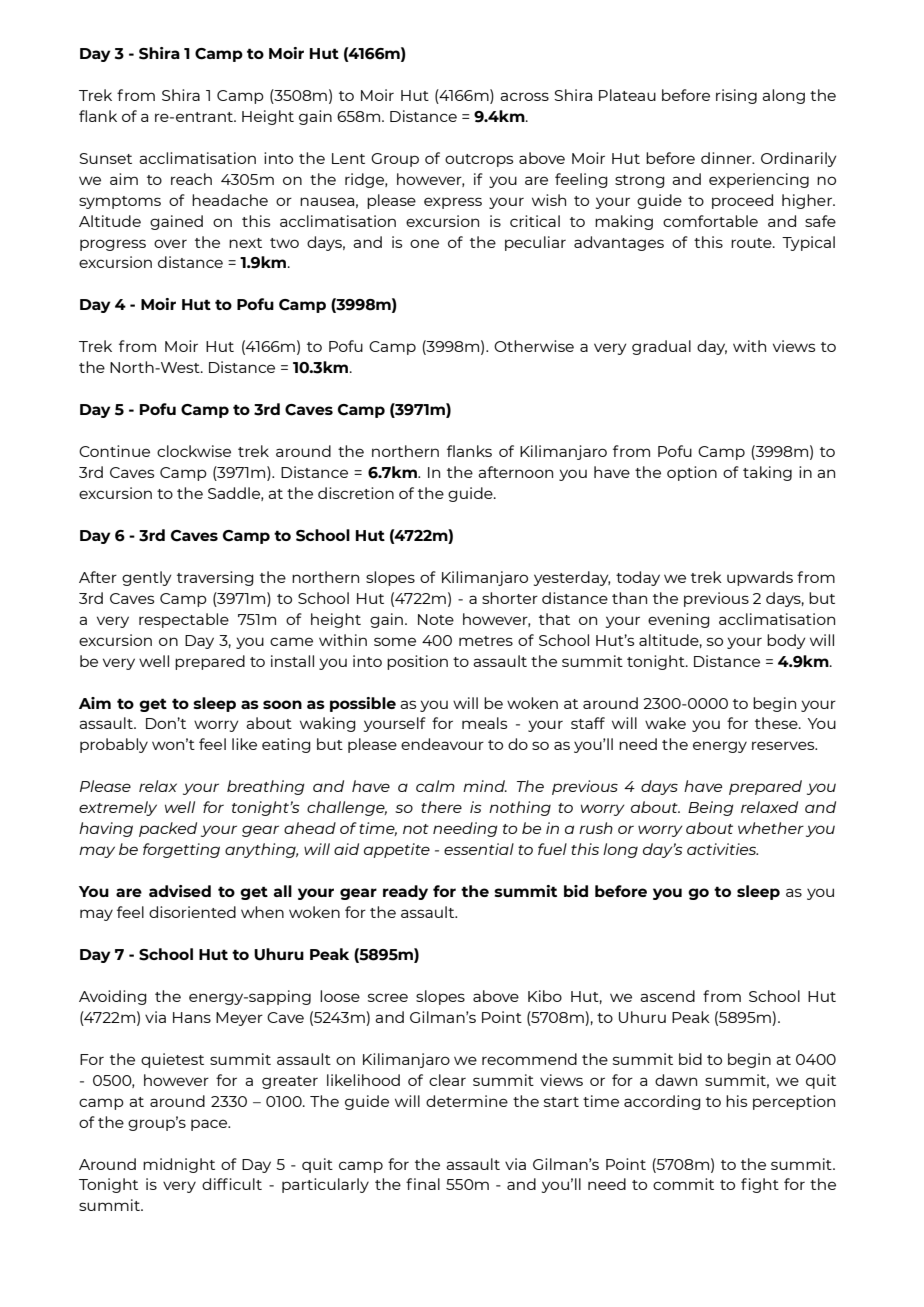 This image has height=1307, width=924. I want to click on there, so click(441, 807).
